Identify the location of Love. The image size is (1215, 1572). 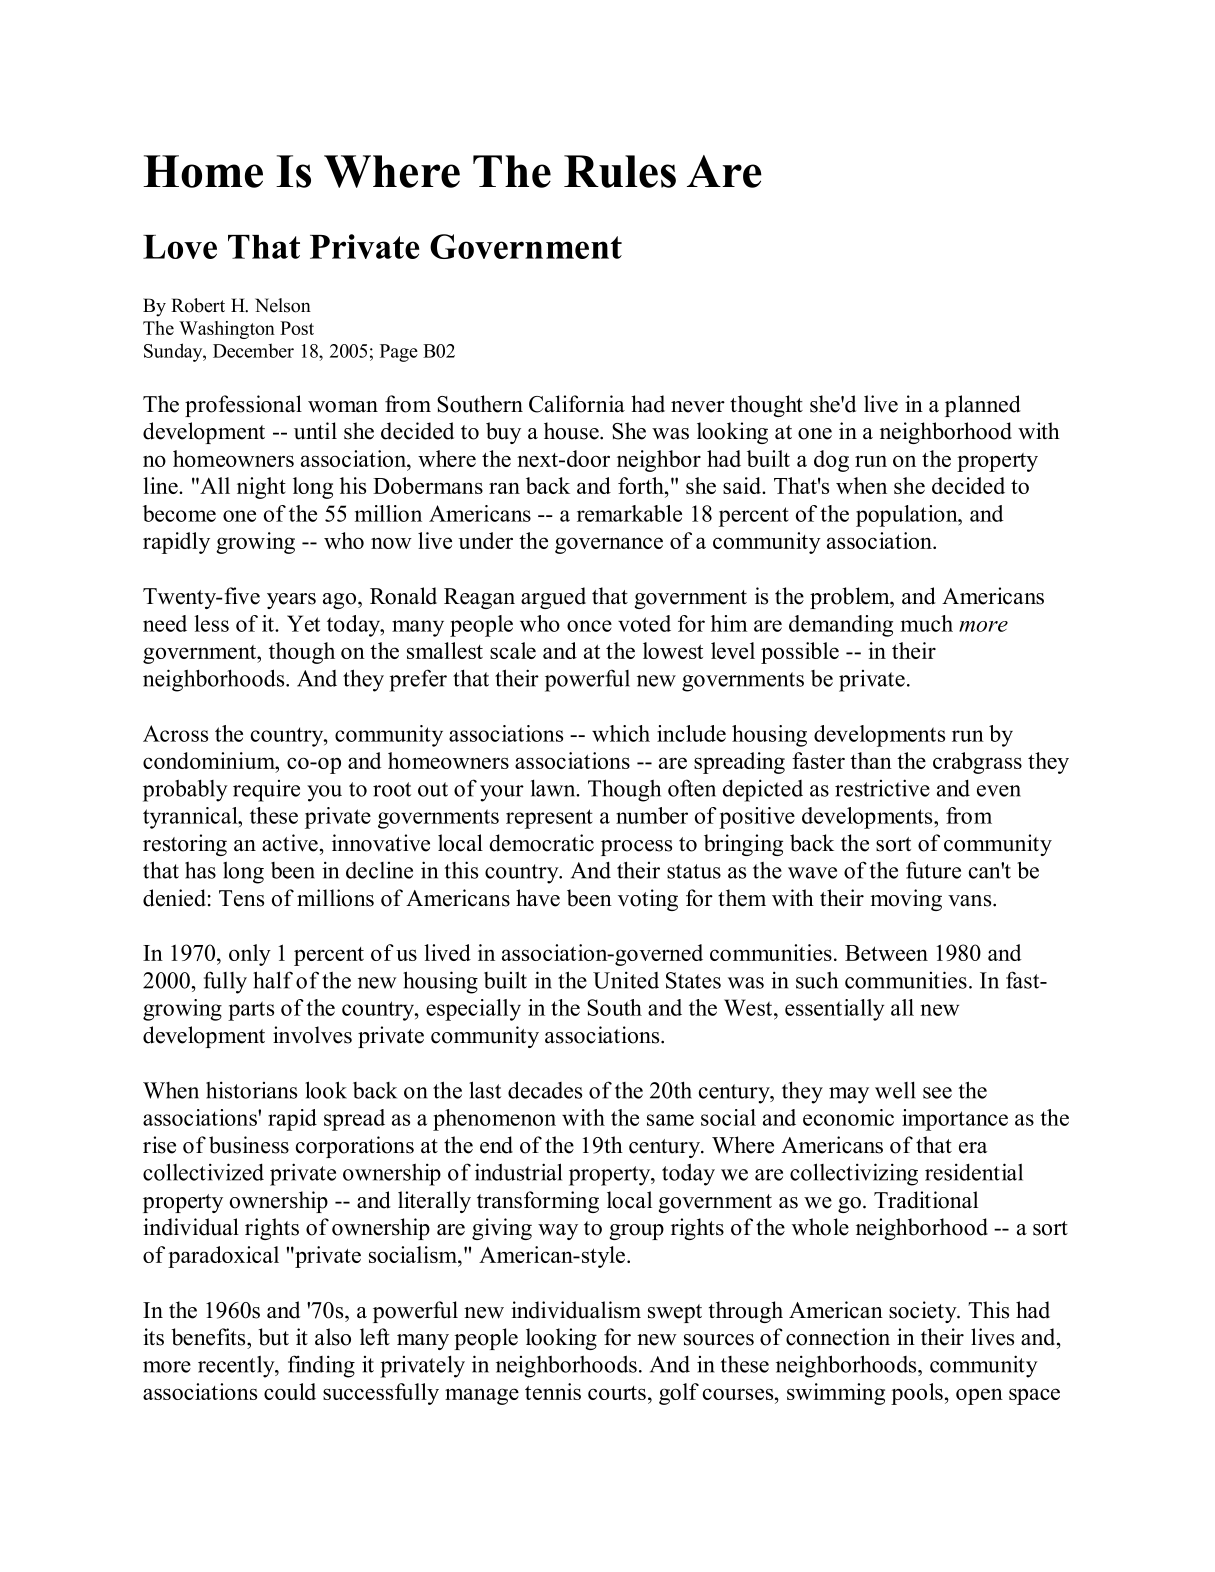
(180, 247).
